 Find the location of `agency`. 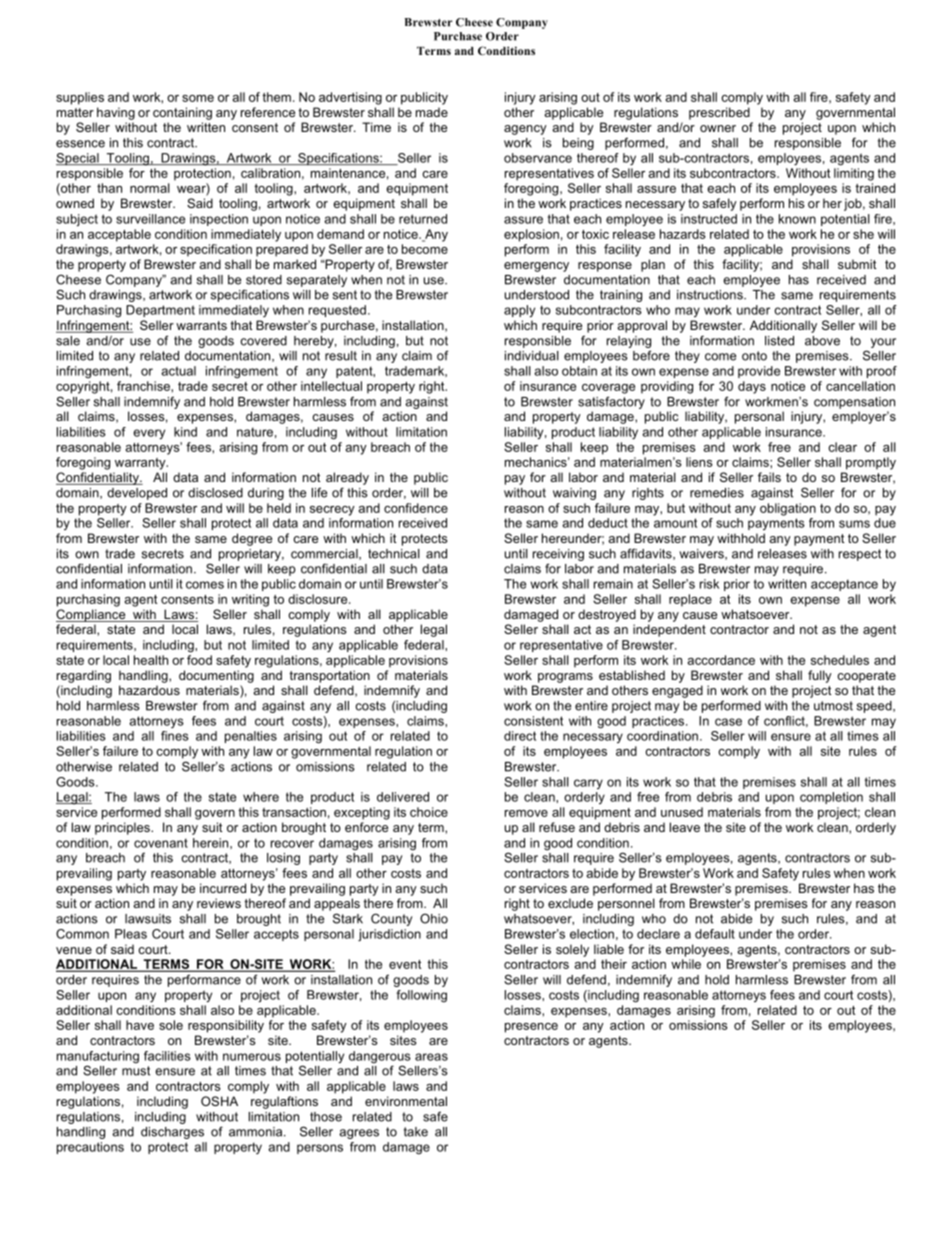

agency is located at coordinates (525, 130).
